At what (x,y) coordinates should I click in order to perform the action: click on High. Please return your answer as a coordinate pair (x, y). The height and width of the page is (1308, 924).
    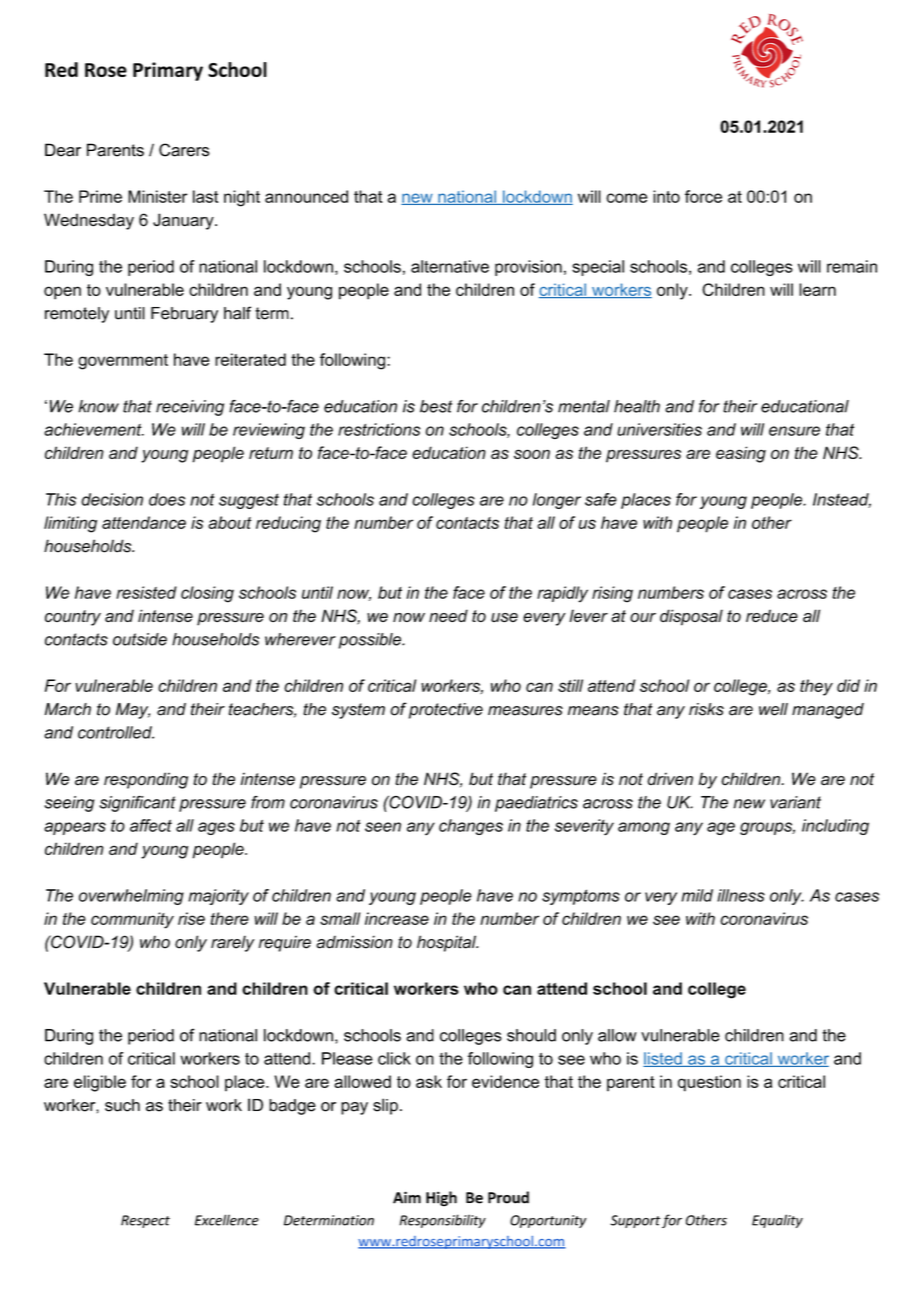
    Looking at the image, I should click on (441, 1199).
